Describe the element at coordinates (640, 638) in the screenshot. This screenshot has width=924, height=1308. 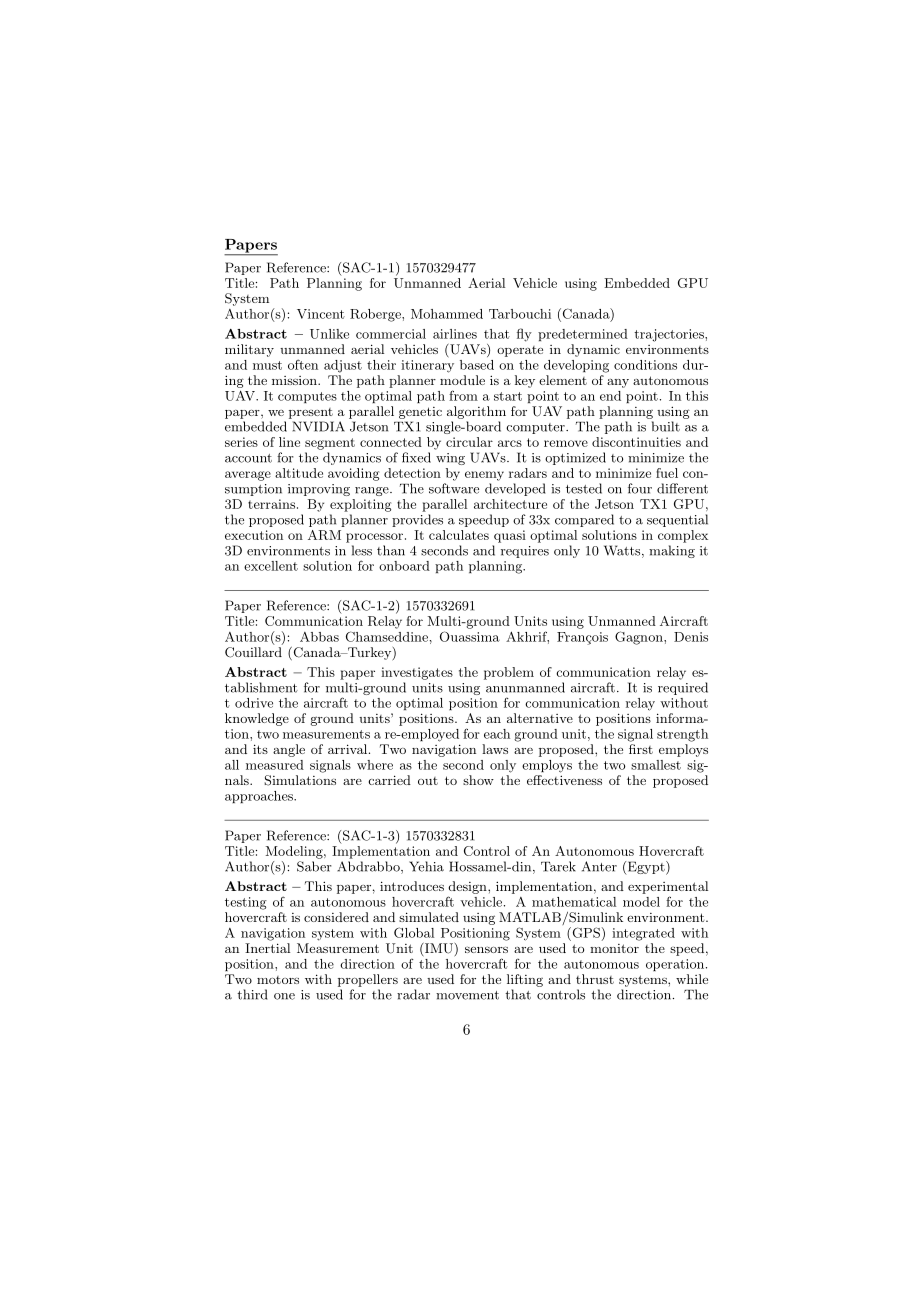
I see `Gagnon` at that location.
